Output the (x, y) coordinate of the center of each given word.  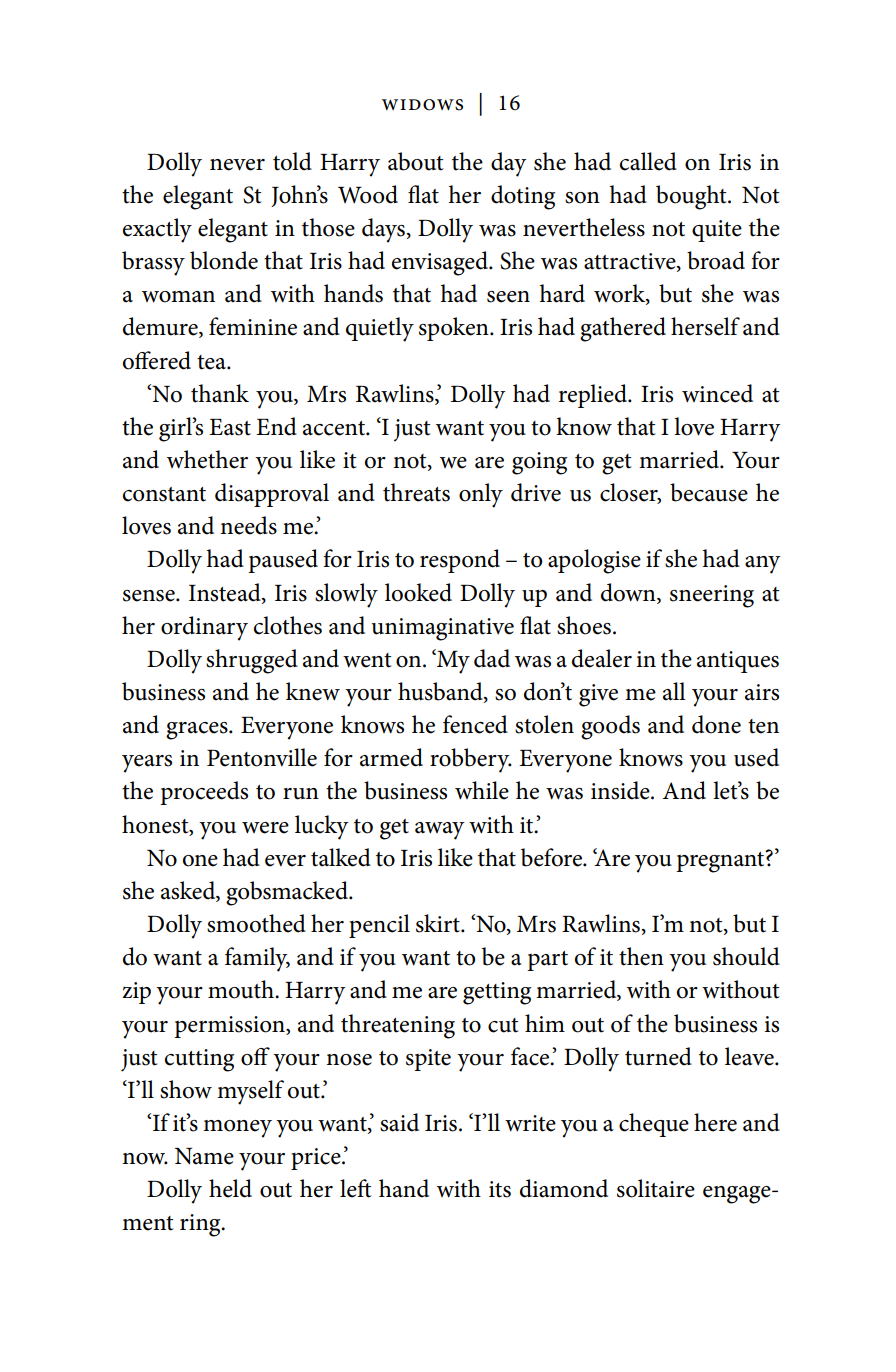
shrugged (252, 661)
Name (204, 1156)
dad (492, 658)
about (415, 161)
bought (692, 197)
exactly (157, 230)
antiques (738, 662)
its (500, 1189)
